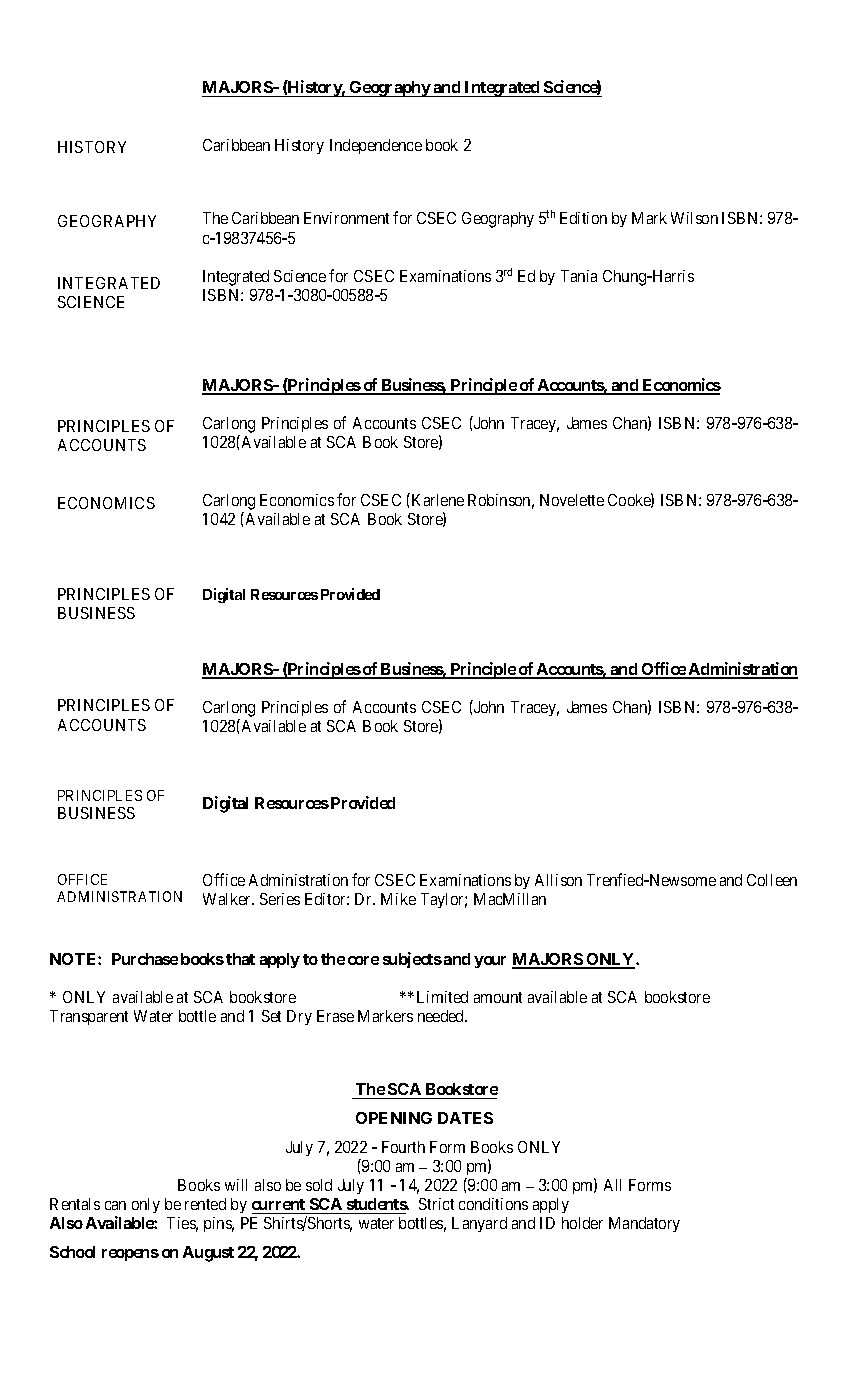 The image size is (849, 1400). I want to click on Novelette, so click(572, 500).
